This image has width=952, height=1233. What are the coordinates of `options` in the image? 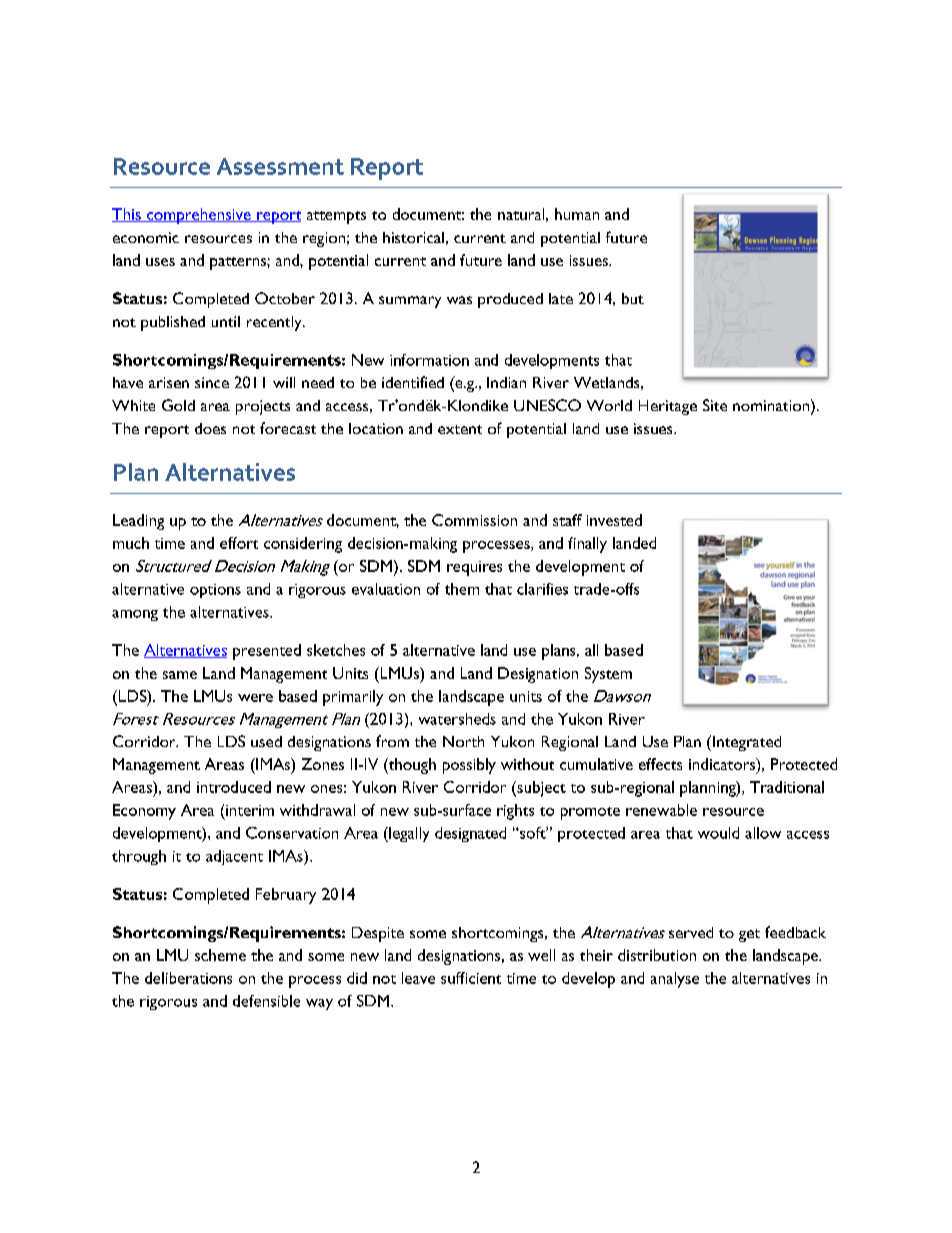 It's located at (215, 591).
